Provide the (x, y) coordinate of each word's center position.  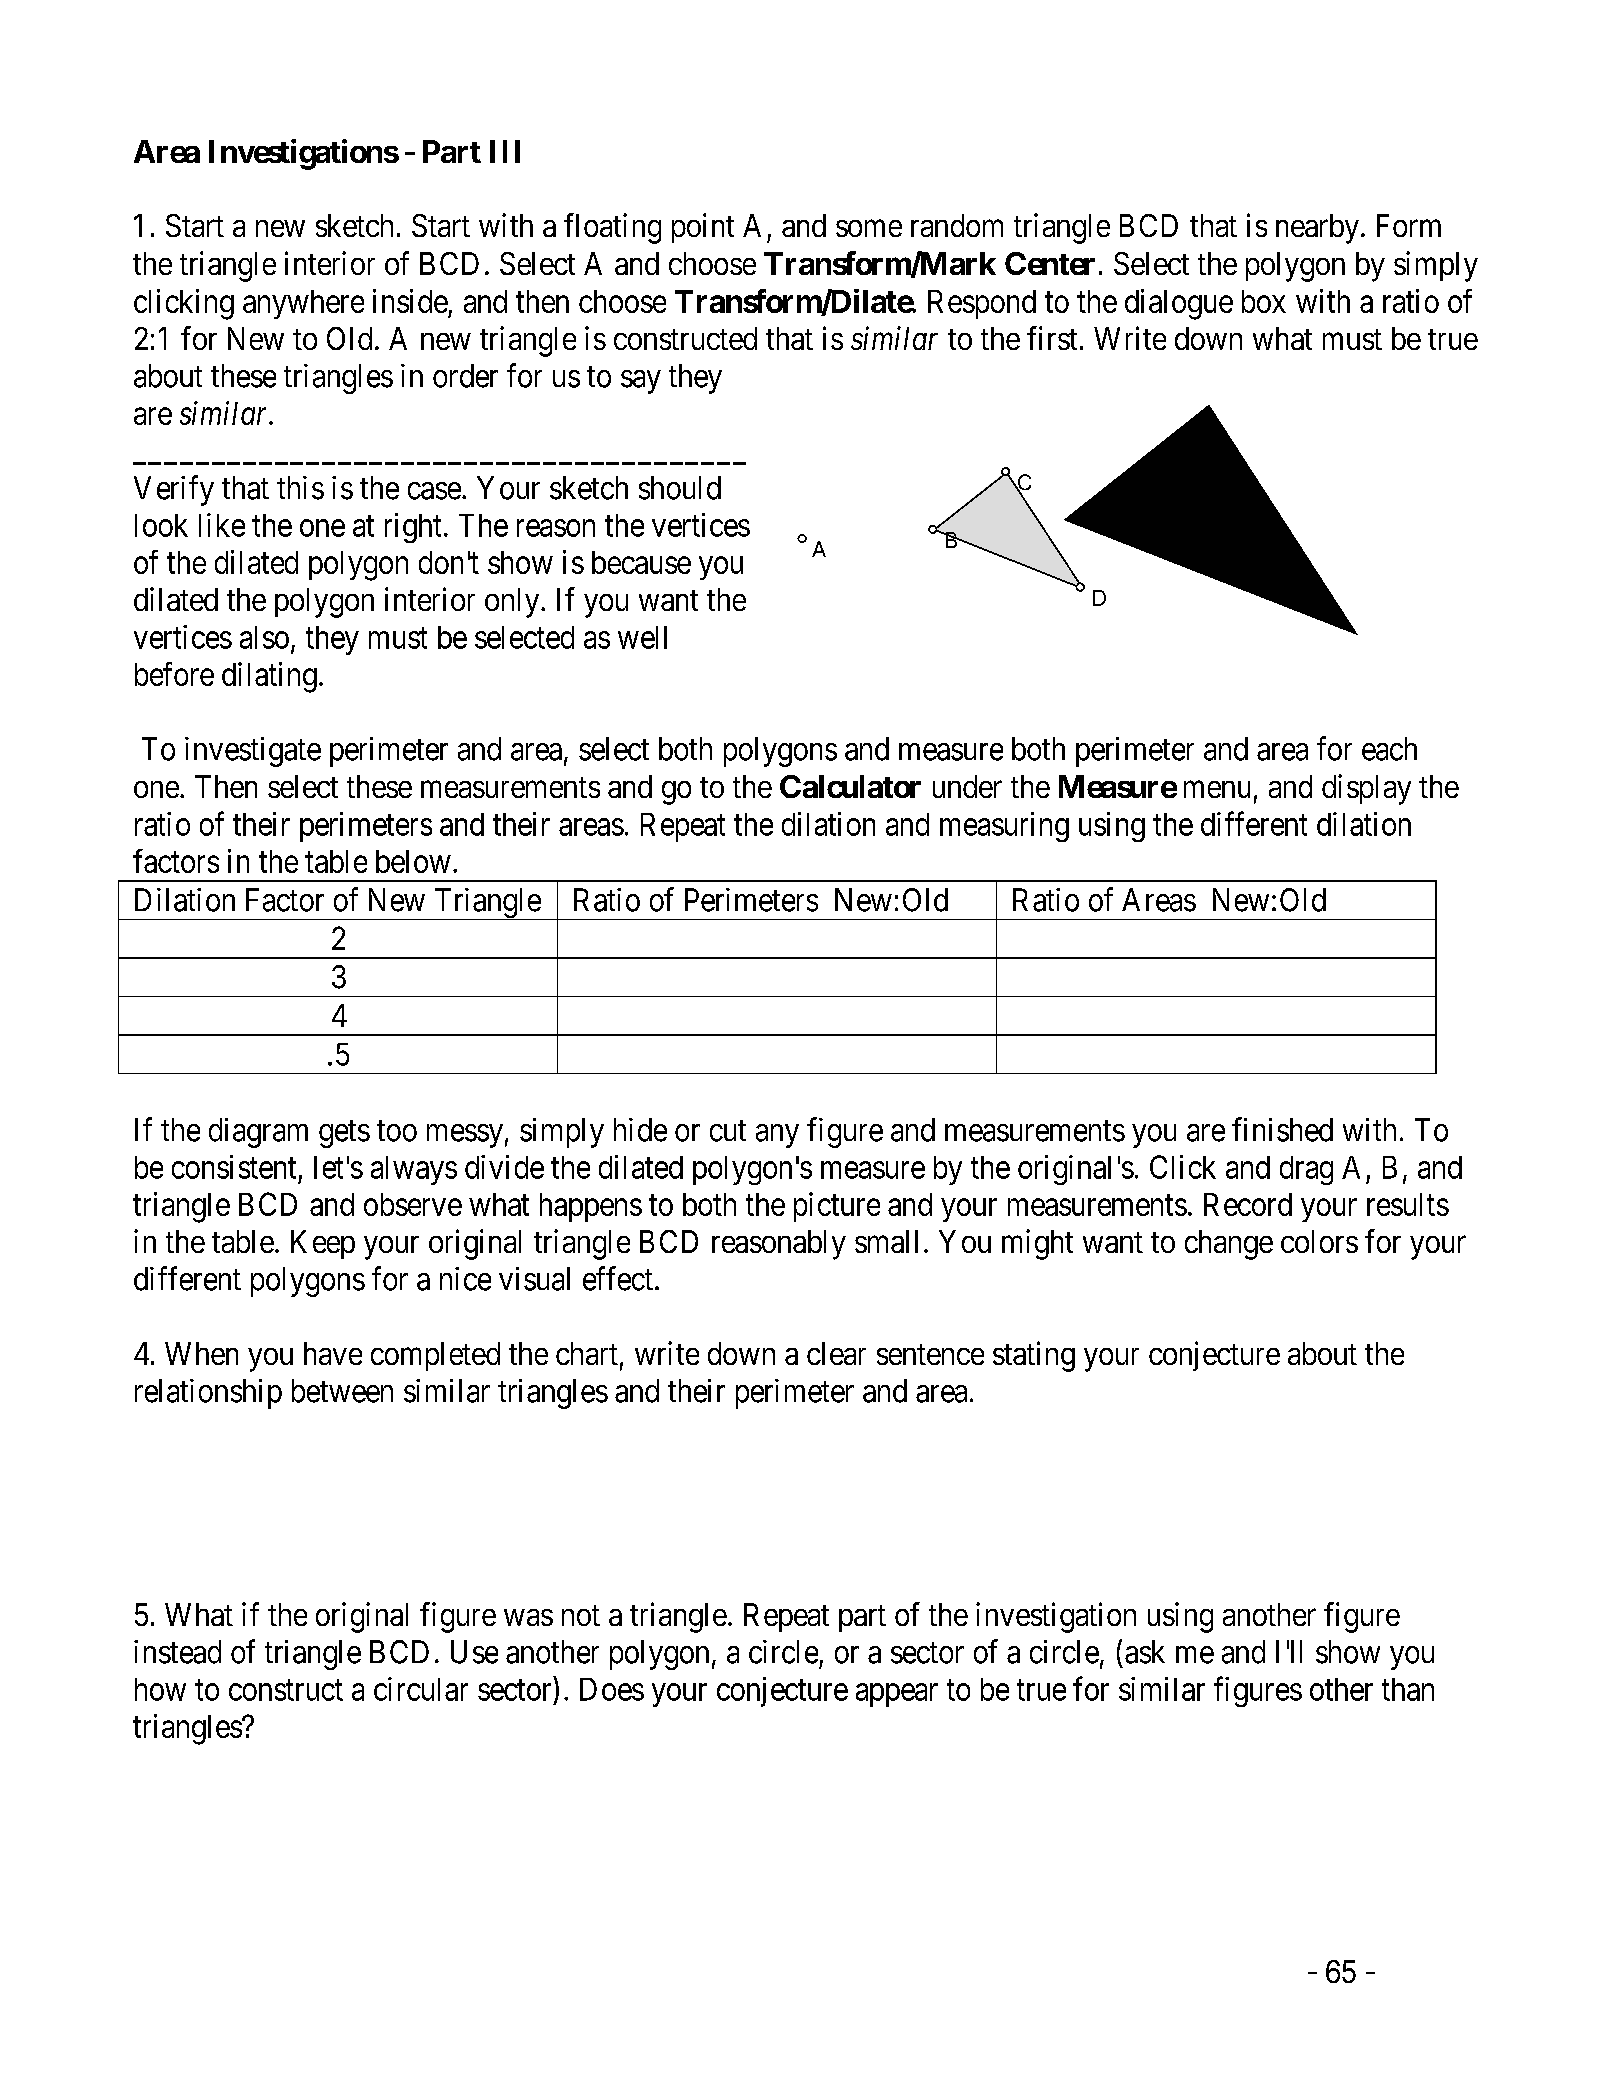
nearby (1317, 229)
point (703, 228)
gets (344, 1134)
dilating (269, 677)
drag (1306, 1170)
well (642, 637)
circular (421, 1689)
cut (728, 1131)
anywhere (303, 304)
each (1389, 749)
